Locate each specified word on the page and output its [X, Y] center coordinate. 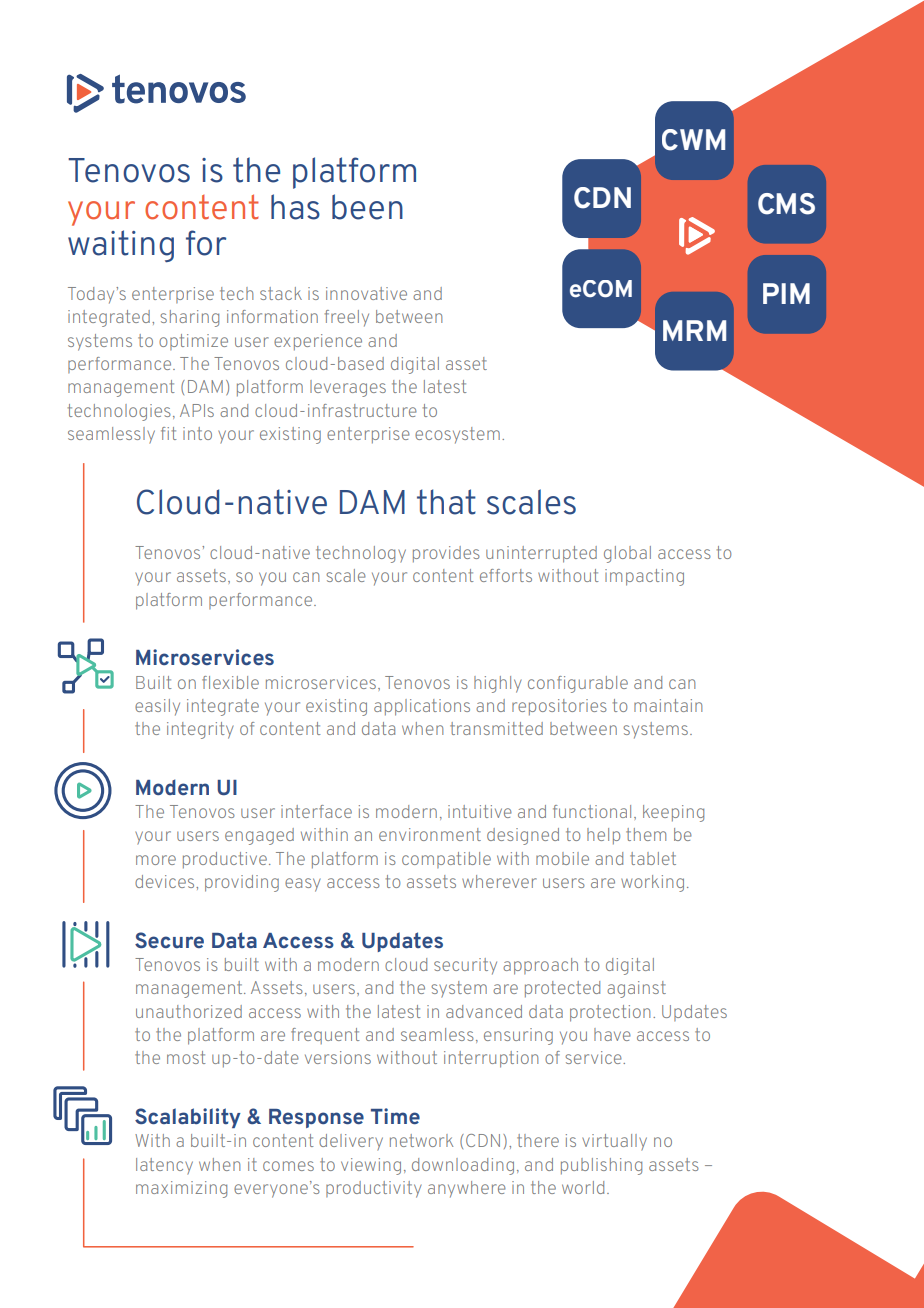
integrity [200, 730]
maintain [668, 705]
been [367, 207]
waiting [121, 246]
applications [422, 707]
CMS [786, 204]
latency [164, 1166]
